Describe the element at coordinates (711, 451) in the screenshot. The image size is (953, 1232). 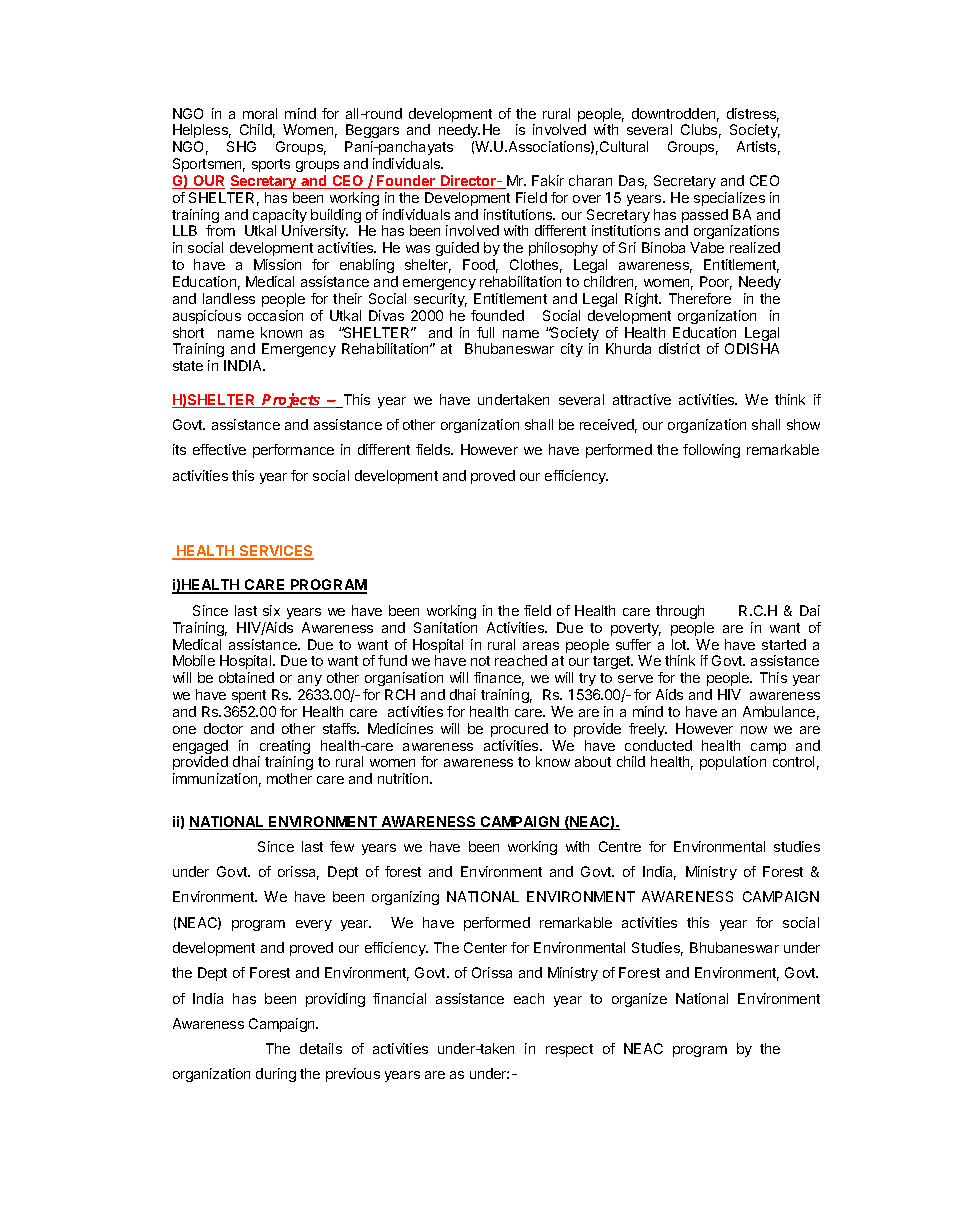
I see `following` at that location.
